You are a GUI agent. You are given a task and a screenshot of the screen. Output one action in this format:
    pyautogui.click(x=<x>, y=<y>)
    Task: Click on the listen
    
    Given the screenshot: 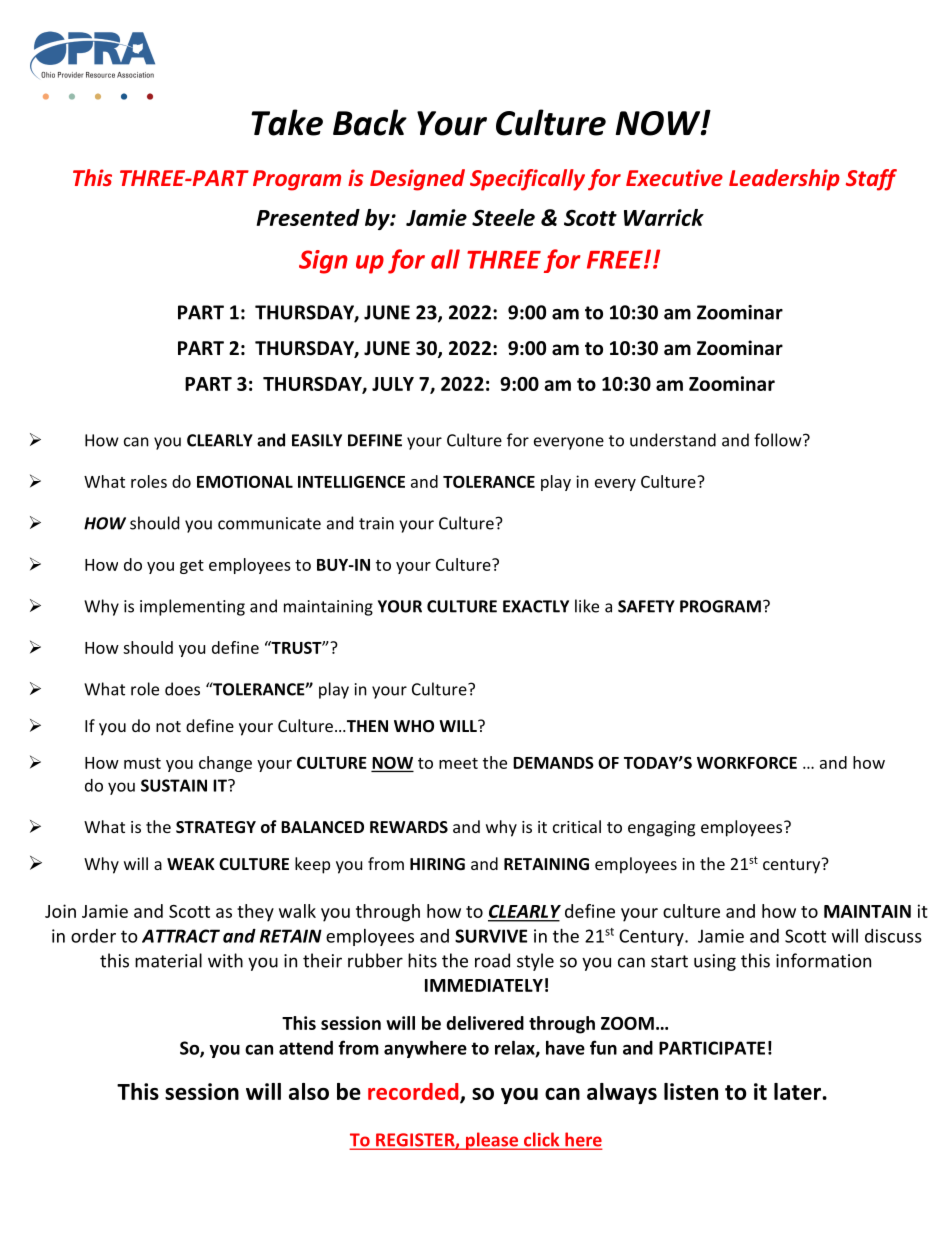 What is the action you would take?
    pyautogui.click(x=691, y=1091)
